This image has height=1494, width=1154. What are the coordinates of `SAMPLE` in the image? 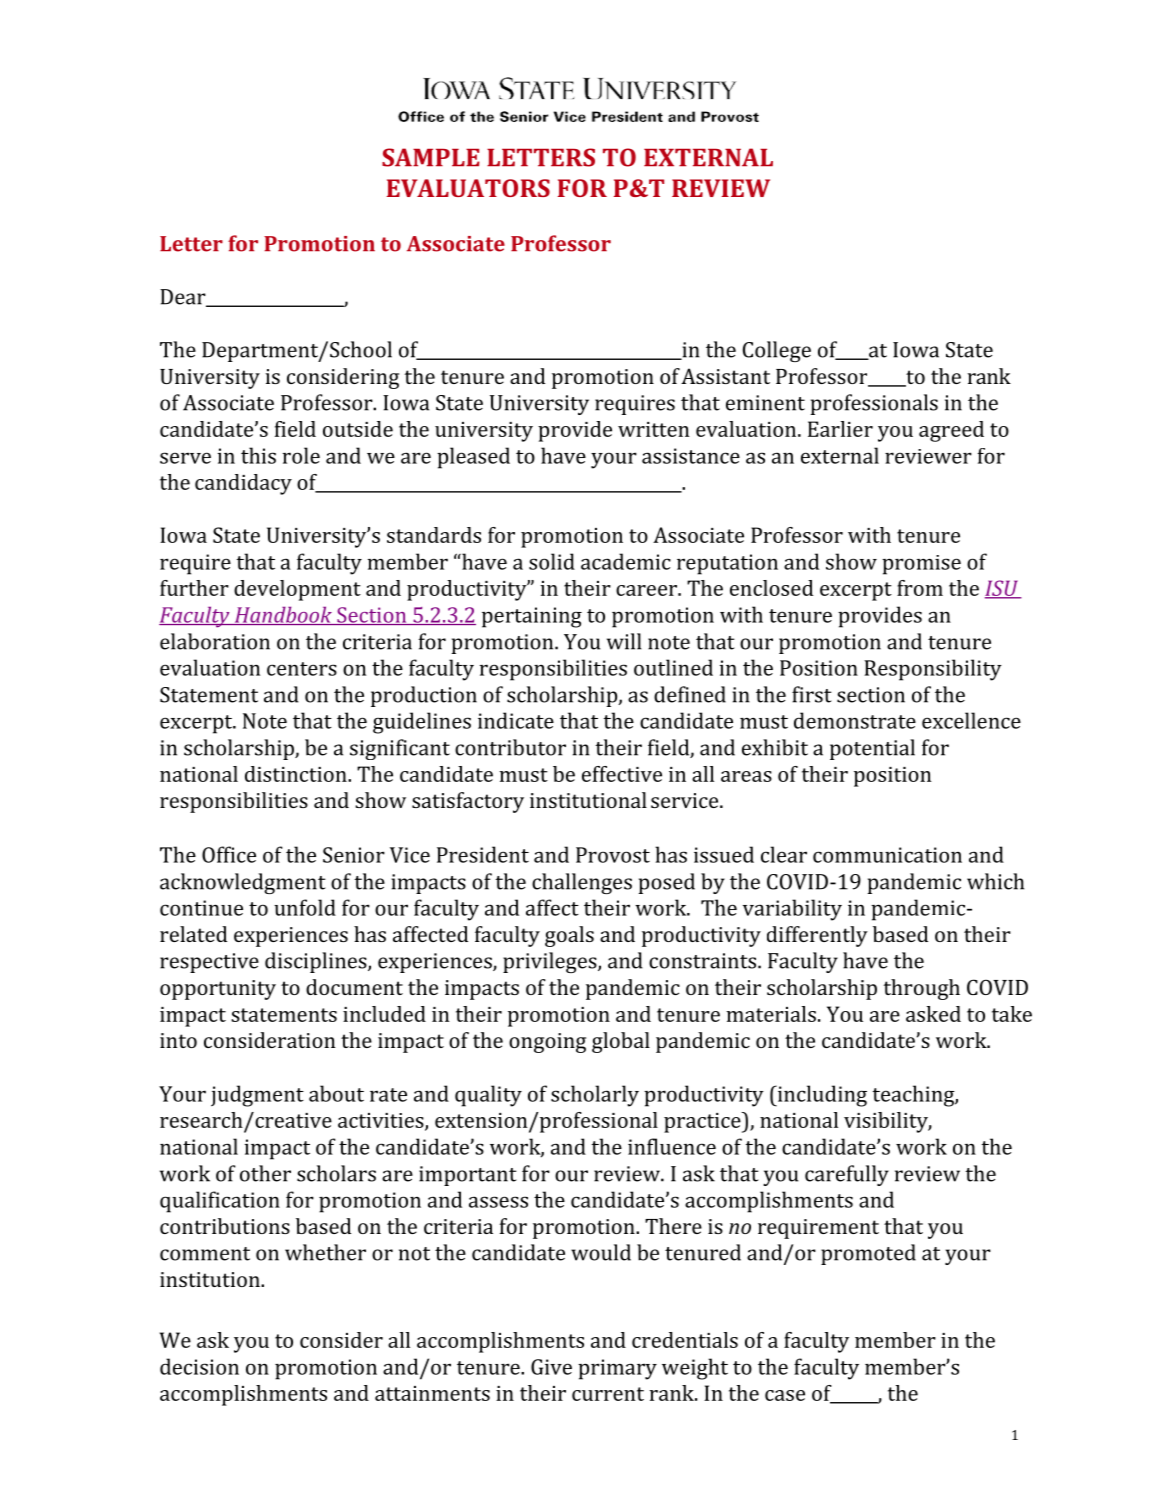 It's located at (431, 157).
